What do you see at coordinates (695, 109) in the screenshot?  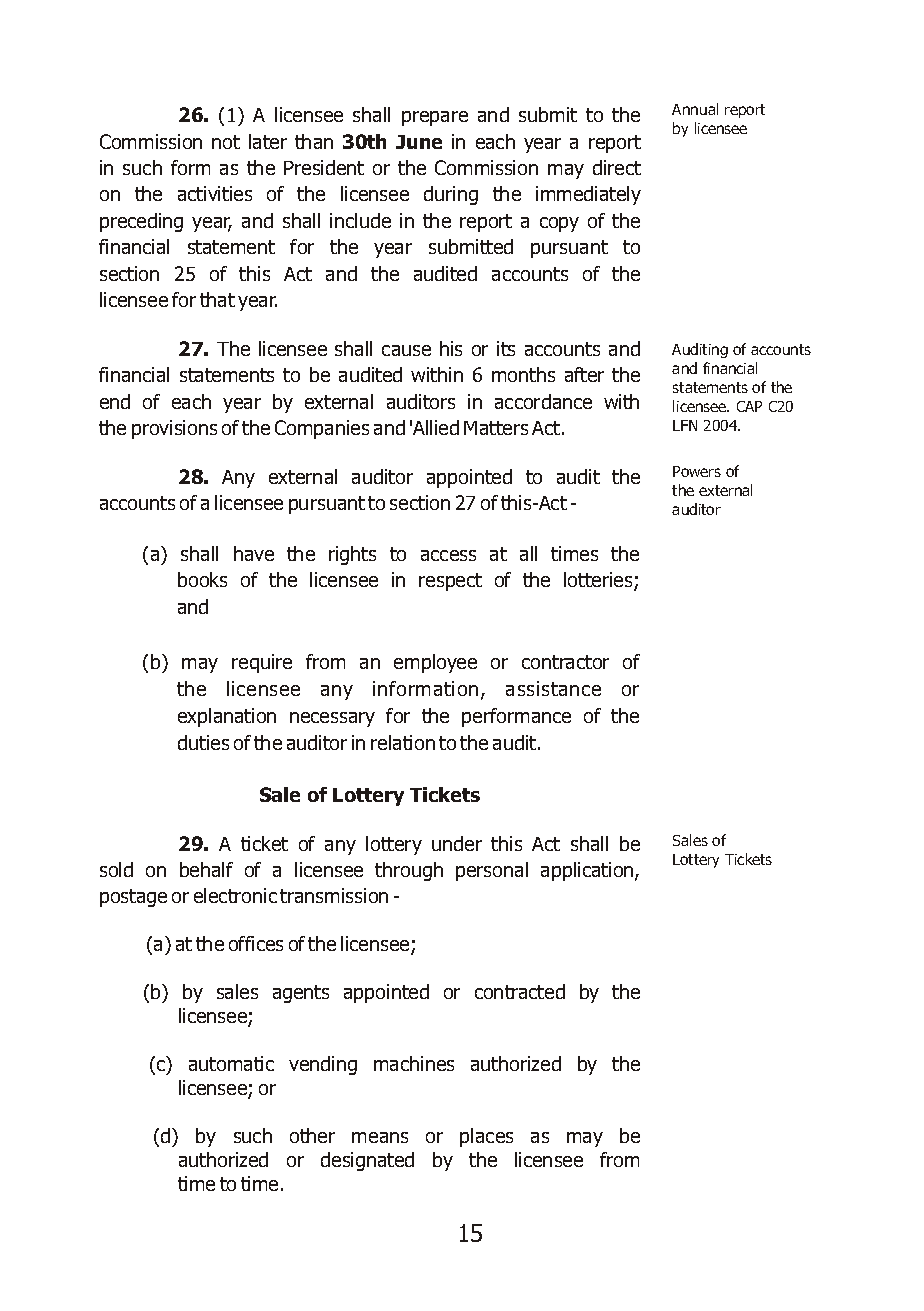 I see `Annual` at bounding box center [695, 109].
